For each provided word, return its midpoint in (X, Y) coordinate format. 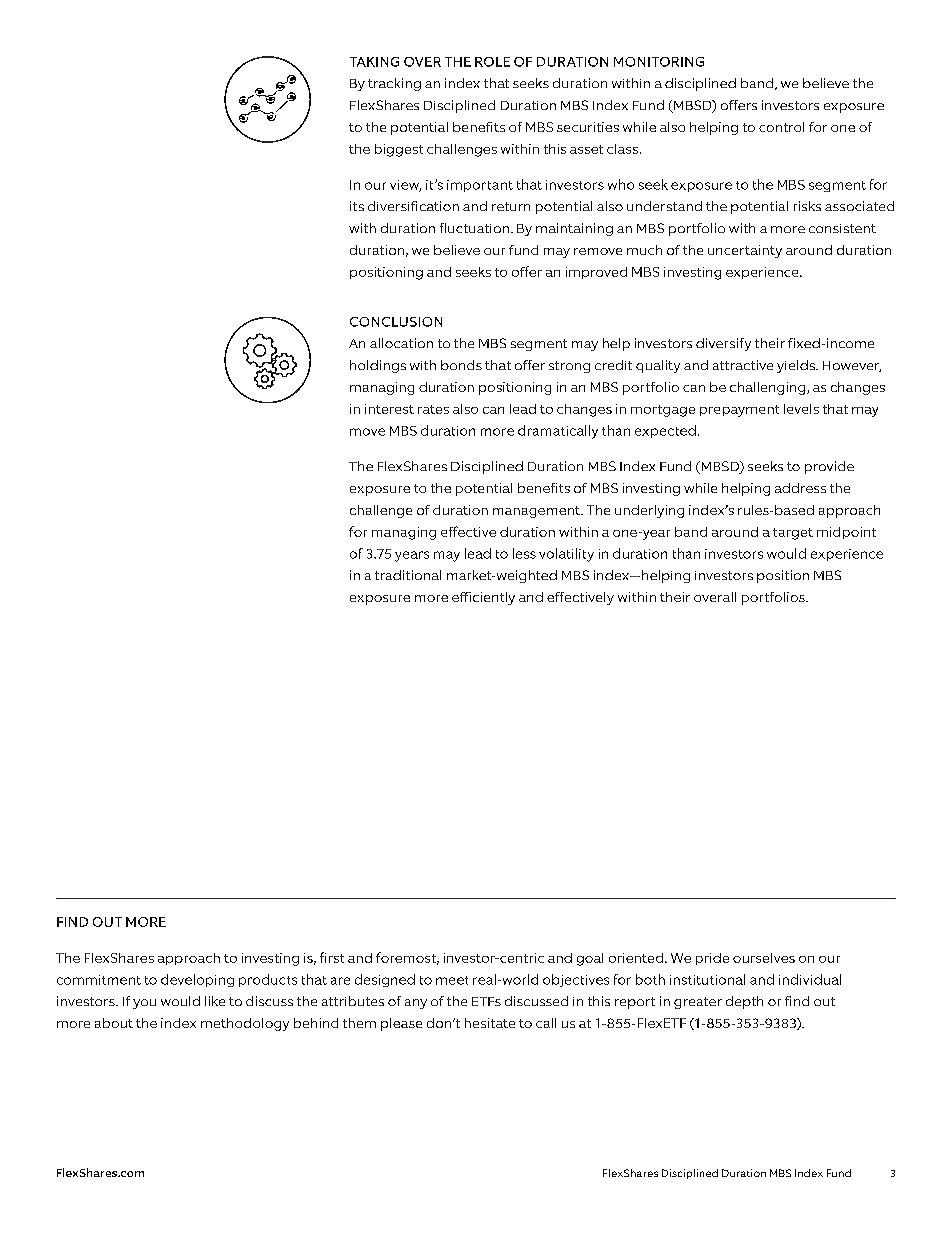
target (793, 534)
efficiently (483, 598)
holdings (378, 366)
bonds (461, 365)
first (332, 957)
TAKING (374, 62)
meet (452, 980)
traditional (408, 575)
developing (197, 980)
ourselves (764, 958)
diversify (723, 344)
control (781, 127)
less (524, 553)
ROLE (492, 62)
